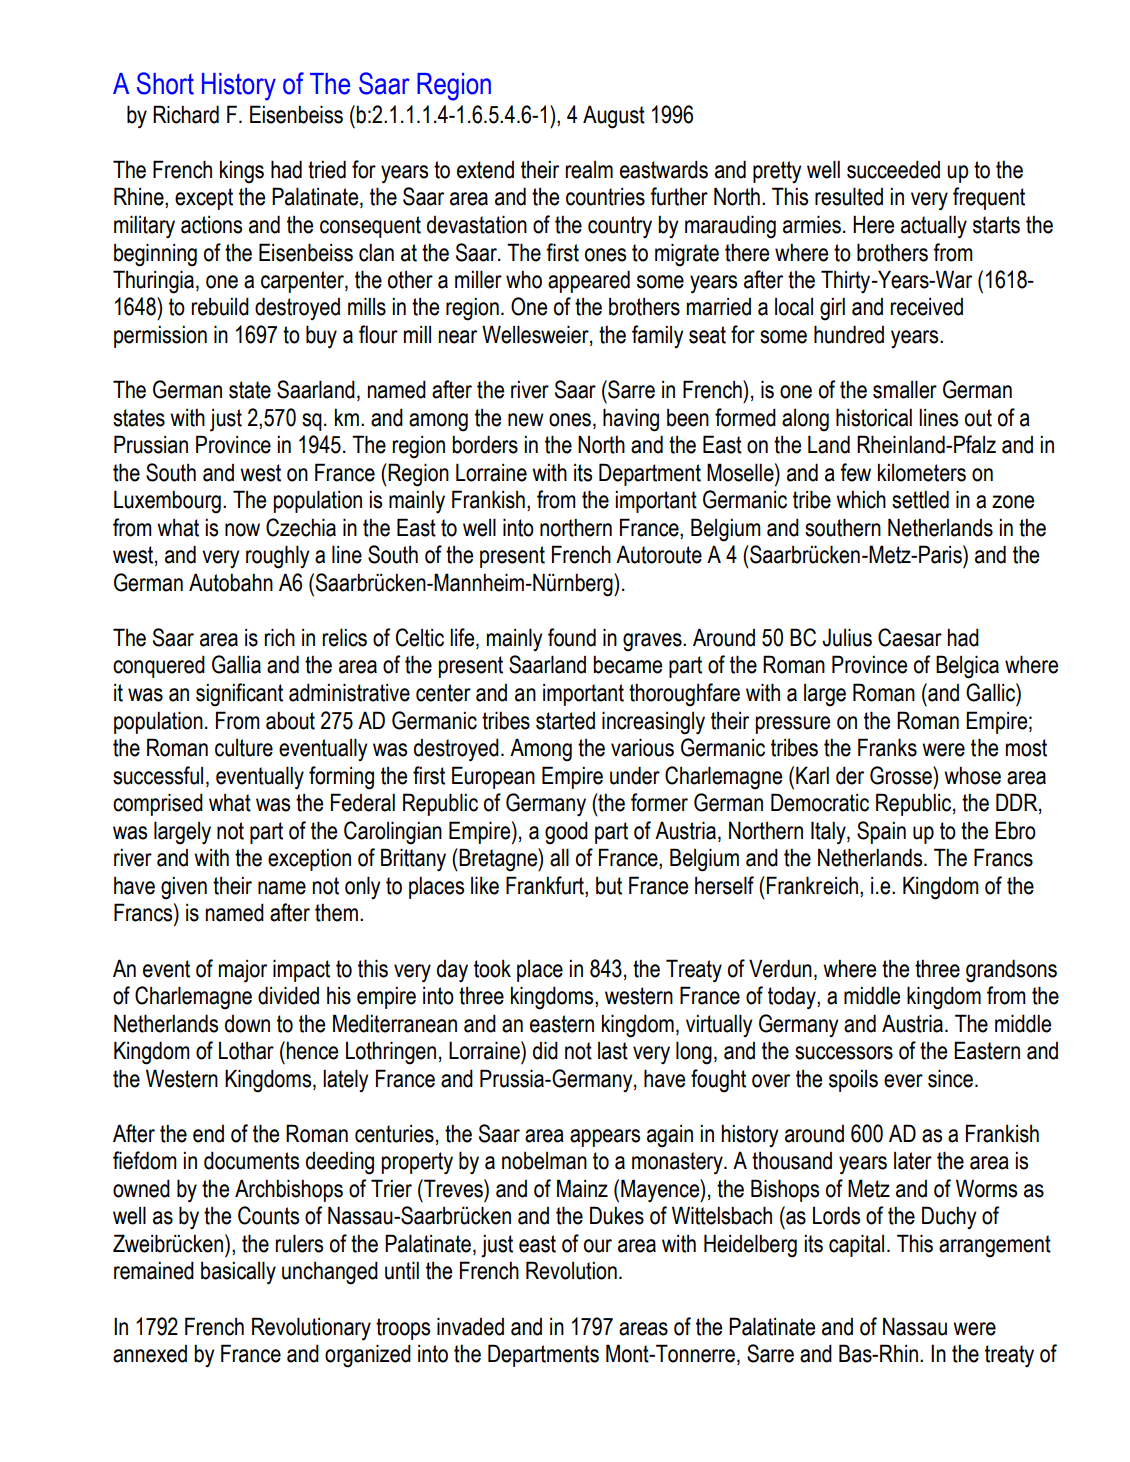 This screenshot has width=1130, height=1462. I want to click on smaller, so click(905, 389).
